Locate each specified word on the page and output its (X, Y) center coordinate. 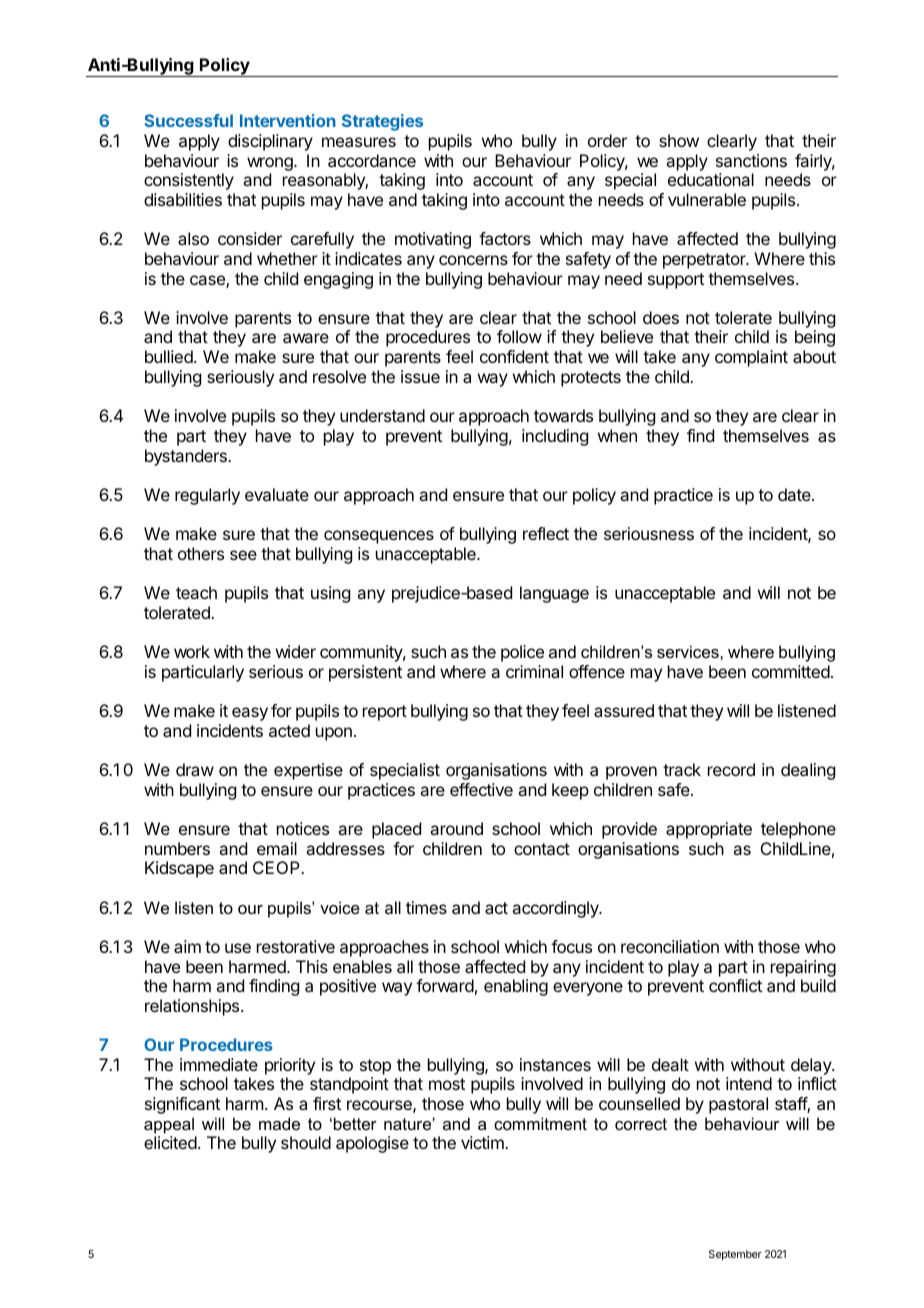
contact (542, 849)
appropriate (709, 830)
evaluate (277, 494)
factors (505, 238)
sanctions (751, 160)
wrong (271, 164)
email (277, 848)
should (306, 1142)
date (795, 494)
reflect (546, 533)
